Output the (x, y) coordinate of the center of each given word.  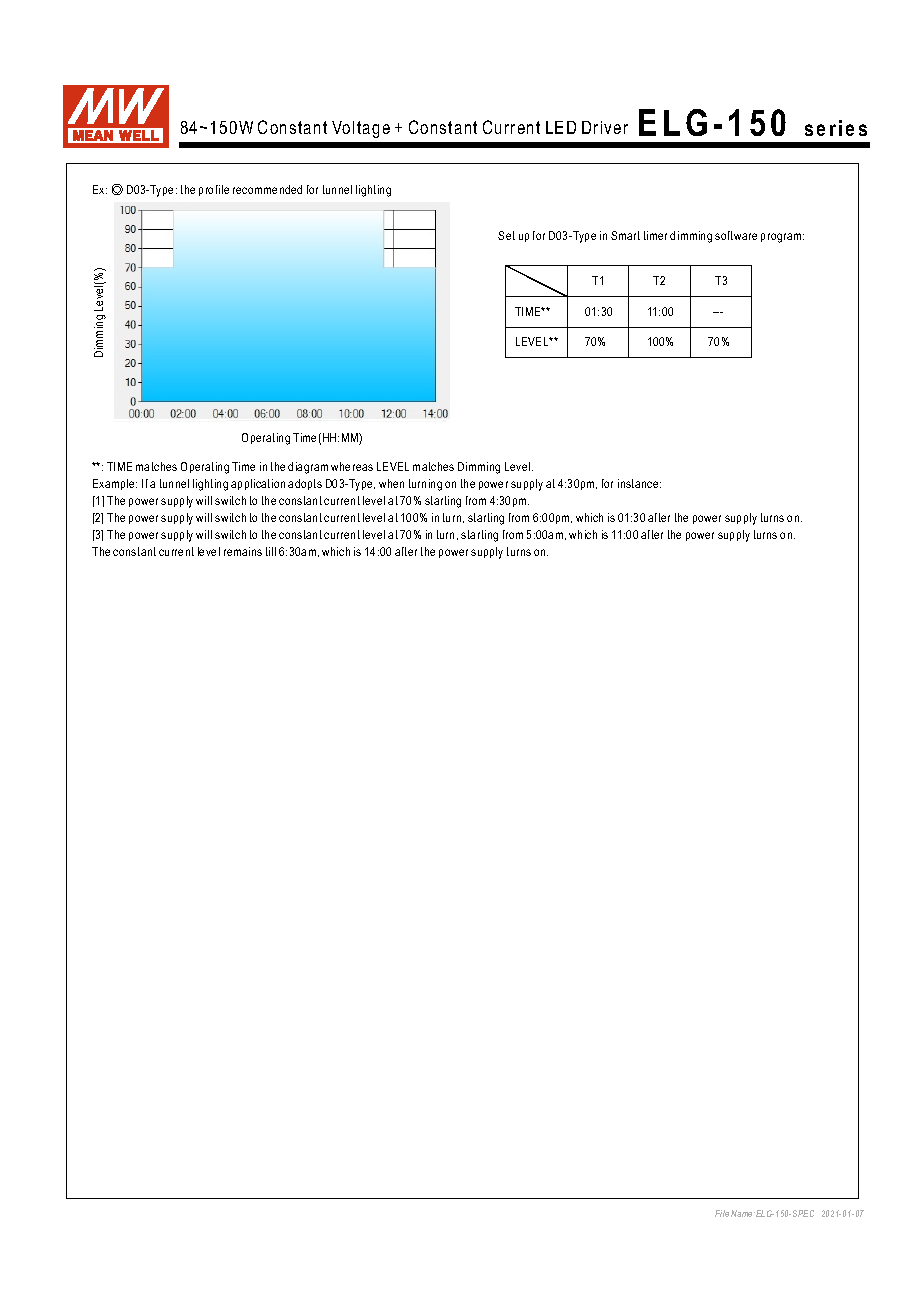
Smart (625, 235)
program (782, 238)
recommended (267, 189)
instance (639, 483)
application (258, 484)
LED (561, 127)
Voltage (361, 129)
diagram (308, 468)
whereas (352, 466)
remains (243, 551)
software (736, 235)
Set (506, 235)
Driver (605, 127)
